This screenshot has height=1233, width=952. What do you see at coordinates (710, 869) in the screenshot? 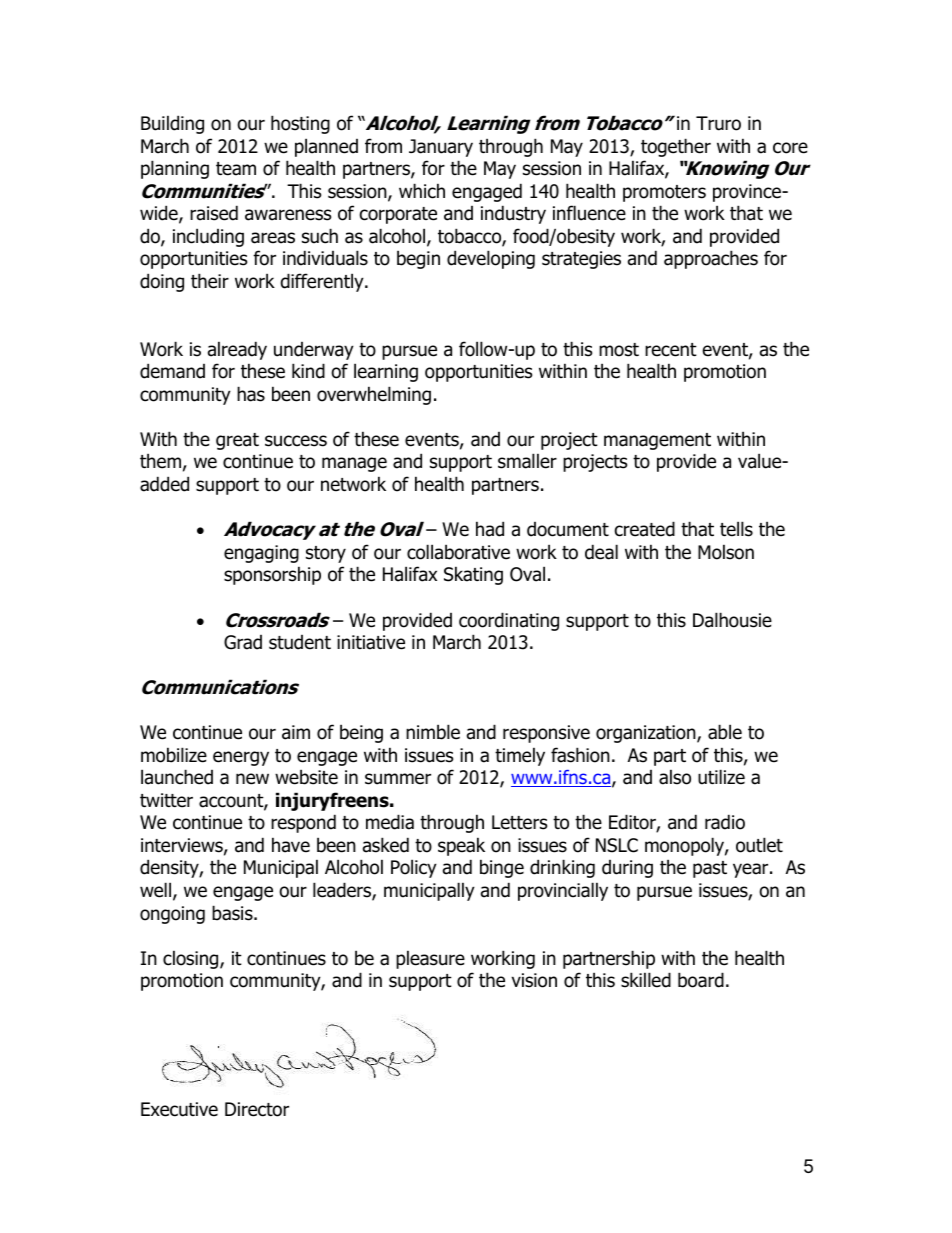
I see `past` at bounding box center [710, 869].
